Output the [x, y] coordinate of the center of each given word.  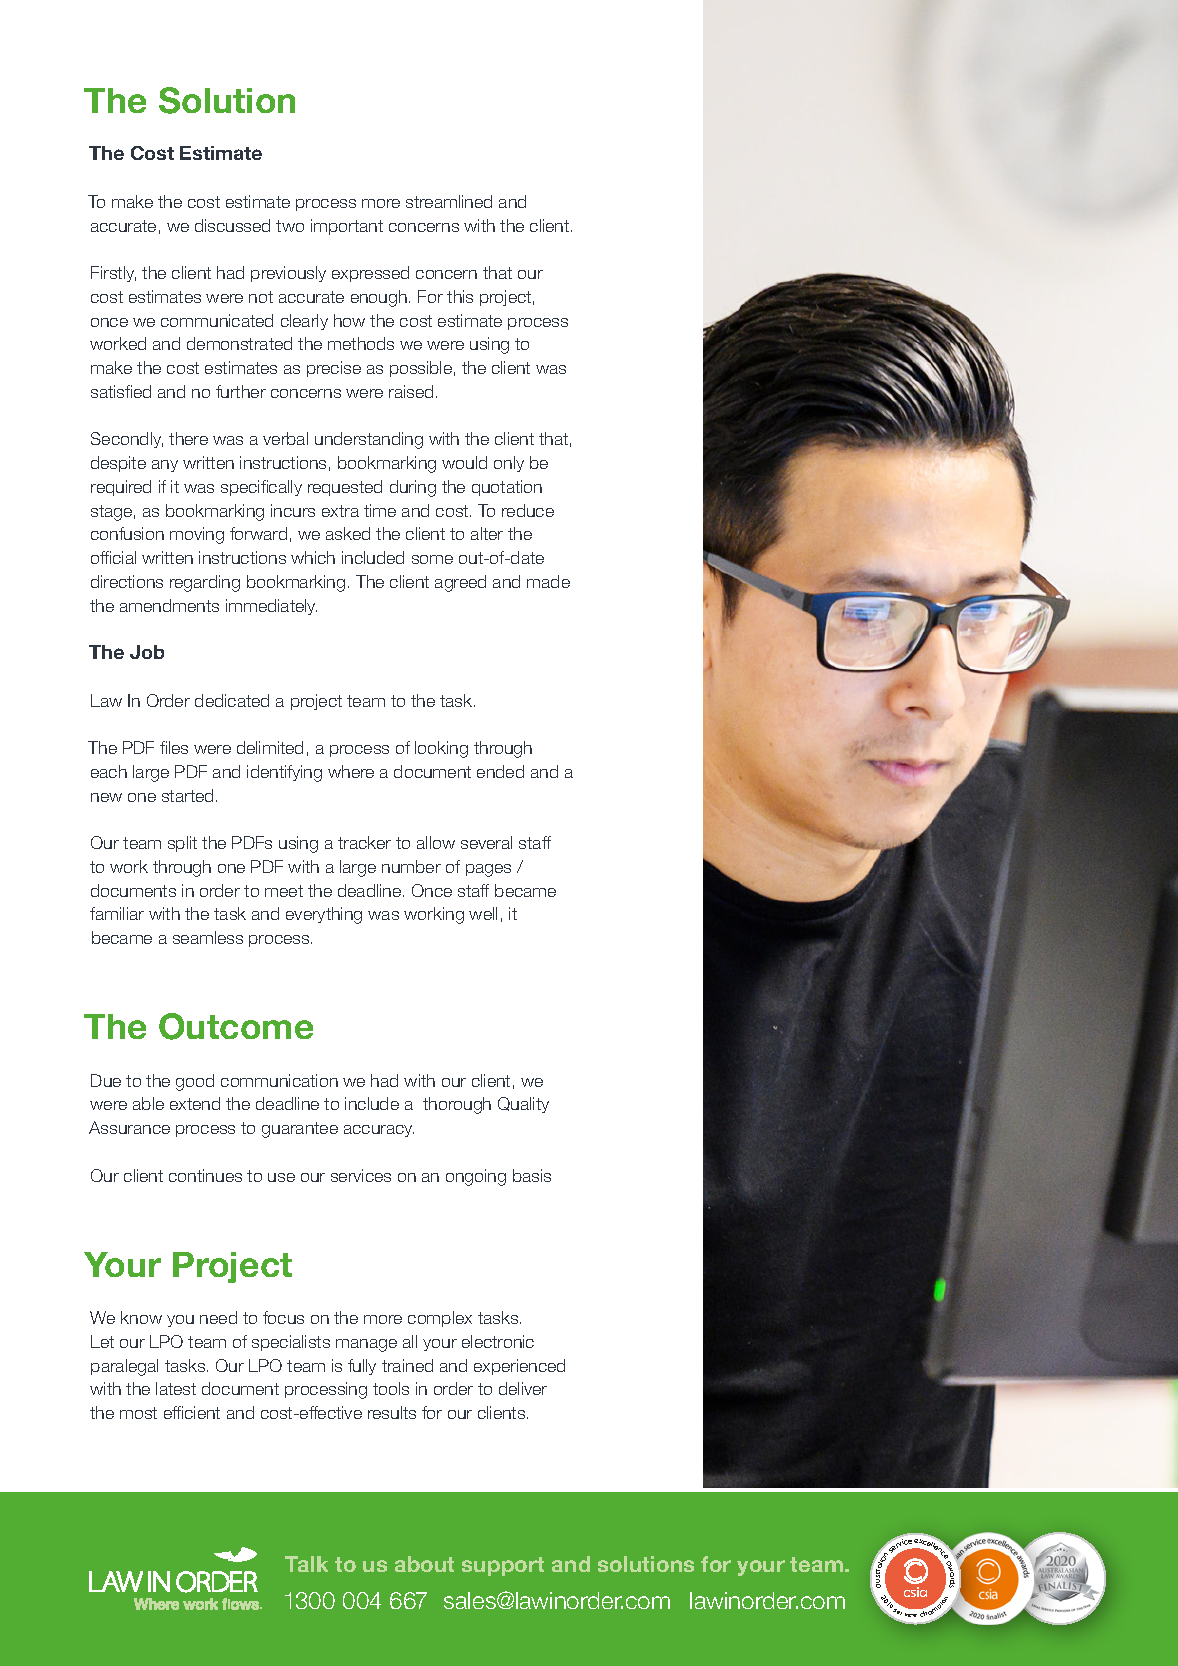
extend [195, 1103]
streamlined [449, 201]
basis [532, 1175]
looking [441, 749]
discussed [232, 225]
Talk [306, 1564]
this [460, 296]
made [548, 581]
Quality [523, 1105]
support [503, 1566]
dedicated [232, 700]
